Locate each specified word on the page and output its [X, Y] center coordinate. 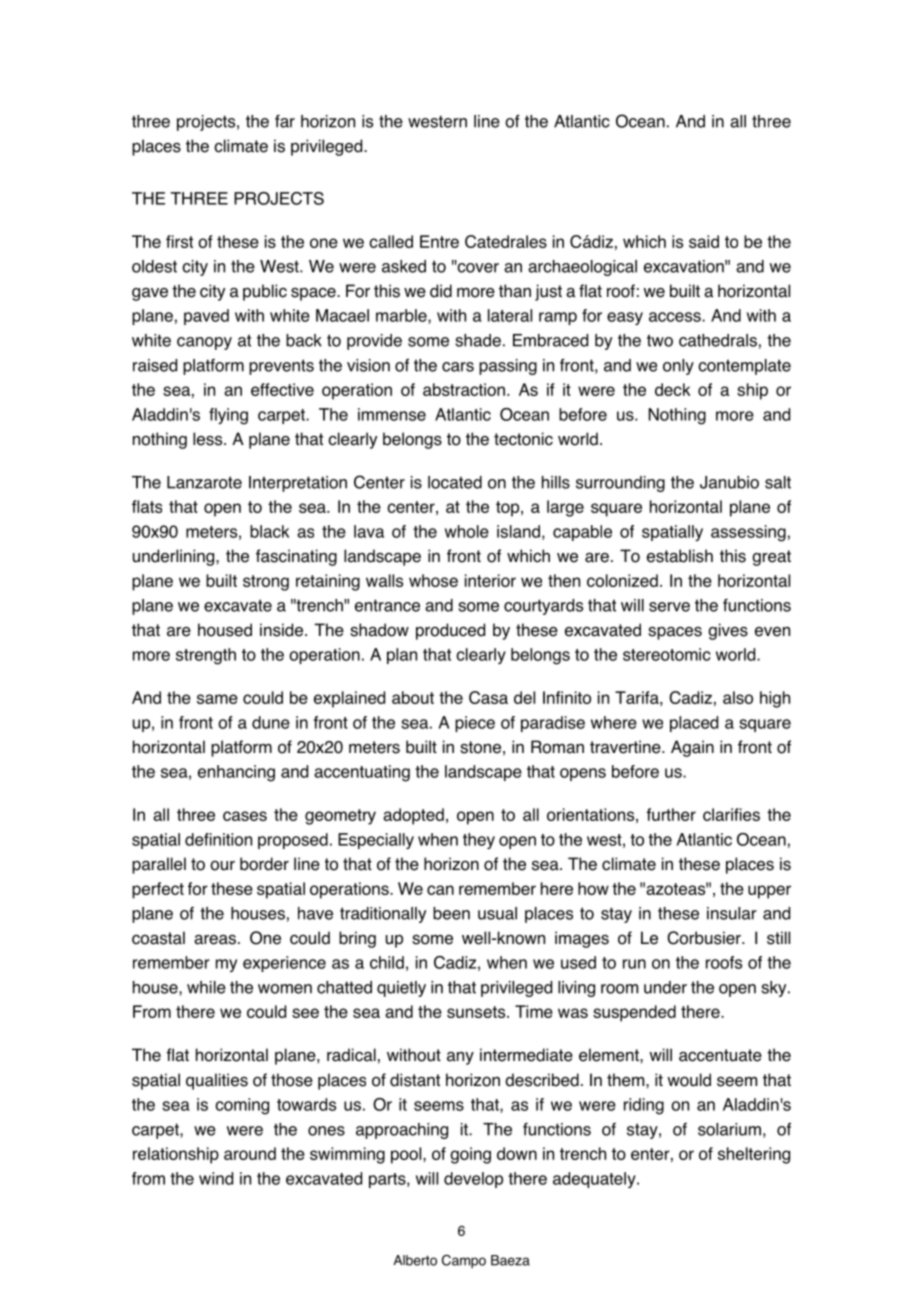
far [285, 121]
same [217, 699]
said [704, 241]
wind [216, 1178]
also [738, 697]
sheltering [754, 1155]
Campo [464, 1261]
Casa [488, 697]
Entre [439, 241]
